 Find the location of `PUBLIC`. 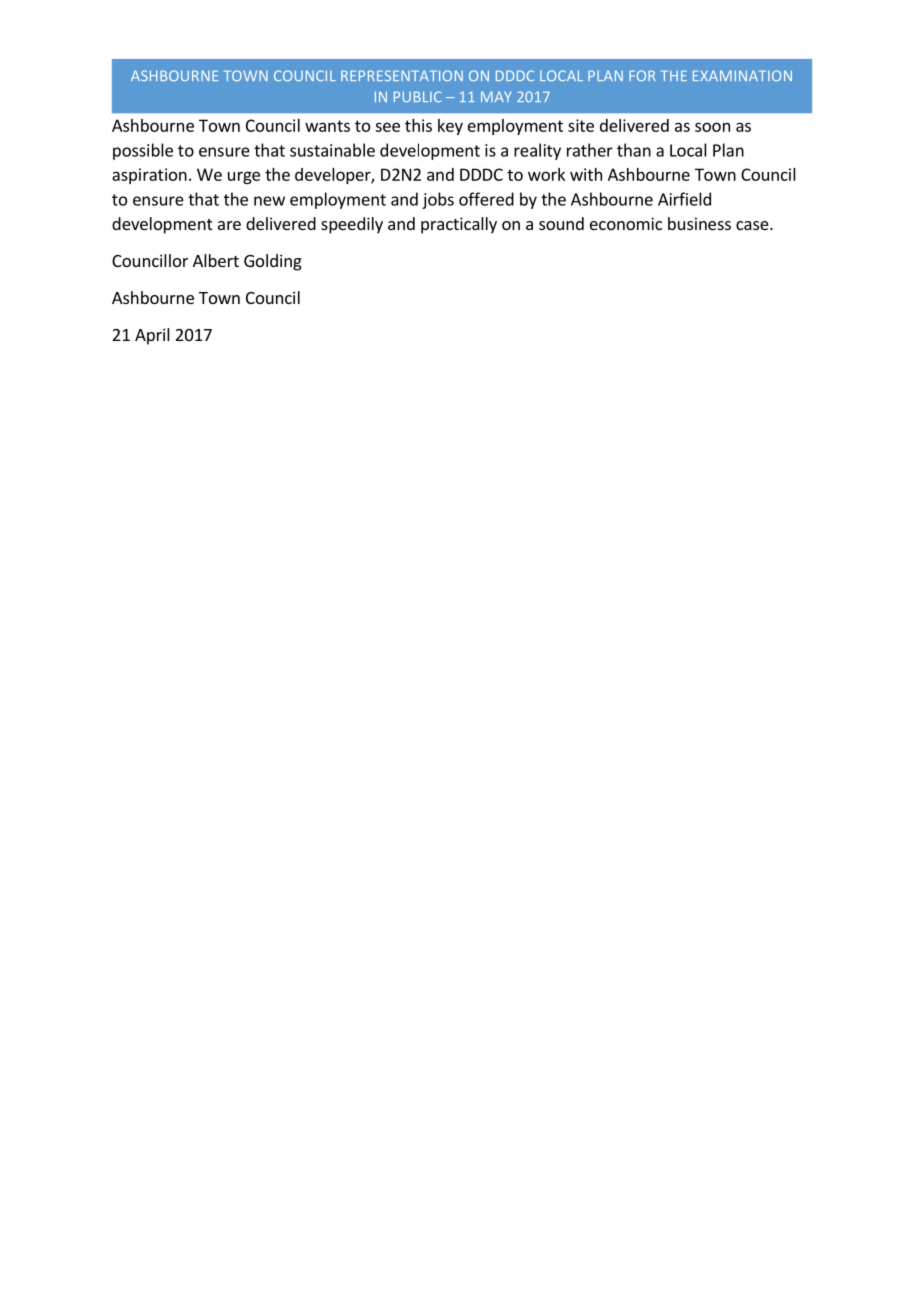

PUBLIC is located at coordinates (417, 96).
